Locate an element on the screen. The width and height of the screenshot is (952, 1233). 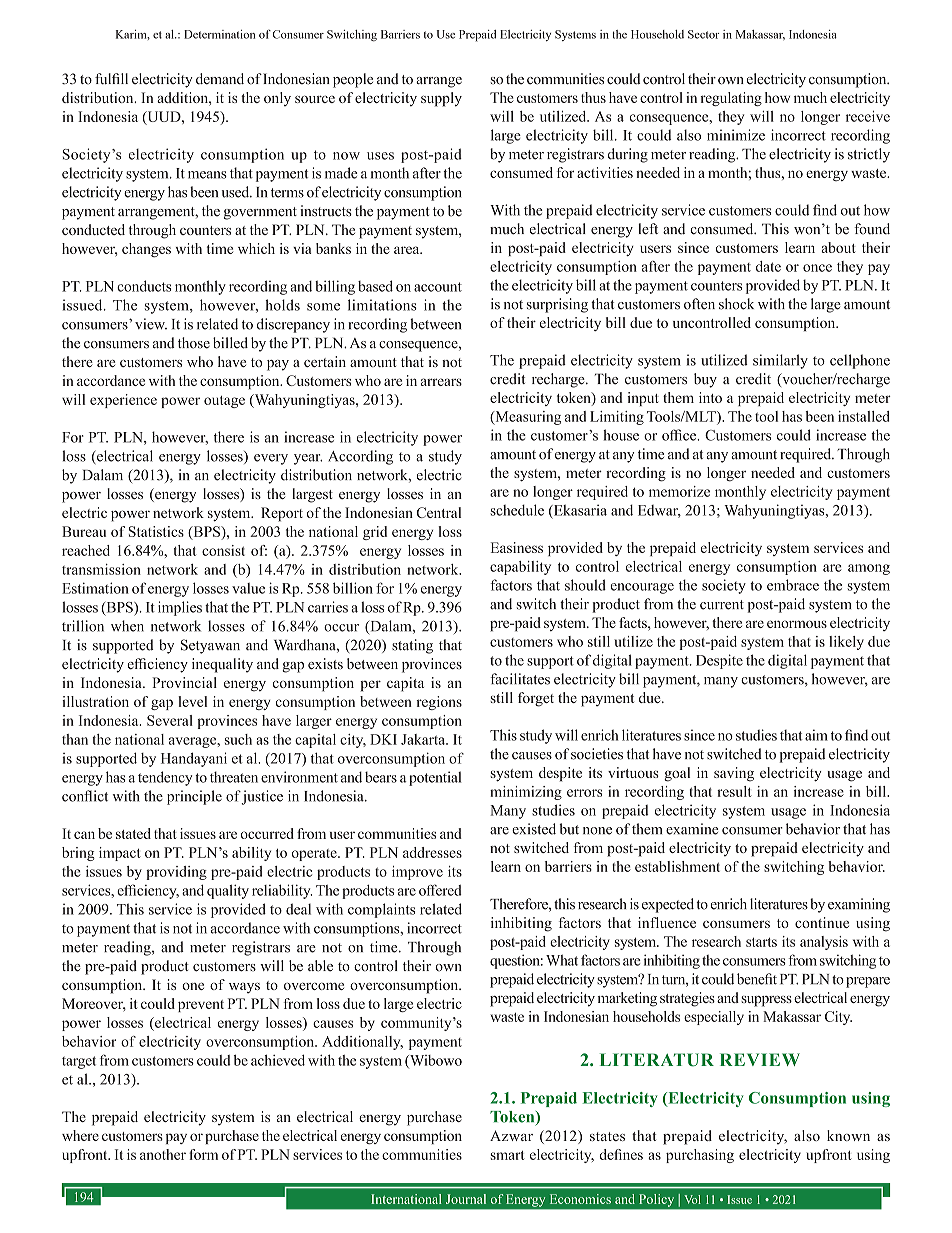
principle is located at coordinates (194, 797).
